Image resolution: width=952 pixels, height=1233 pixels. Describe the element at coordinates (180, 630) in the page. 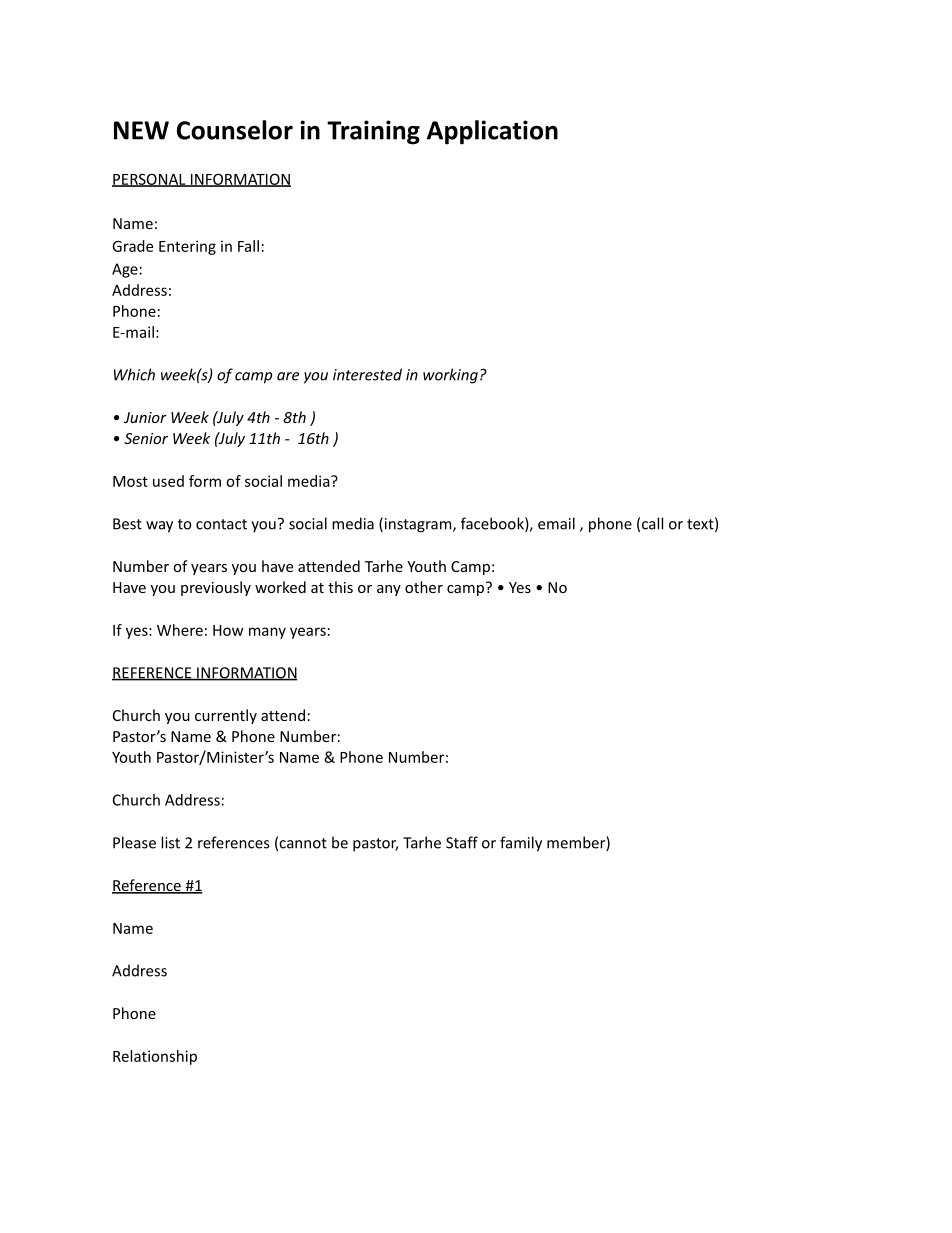

I see `Where` at that location.
